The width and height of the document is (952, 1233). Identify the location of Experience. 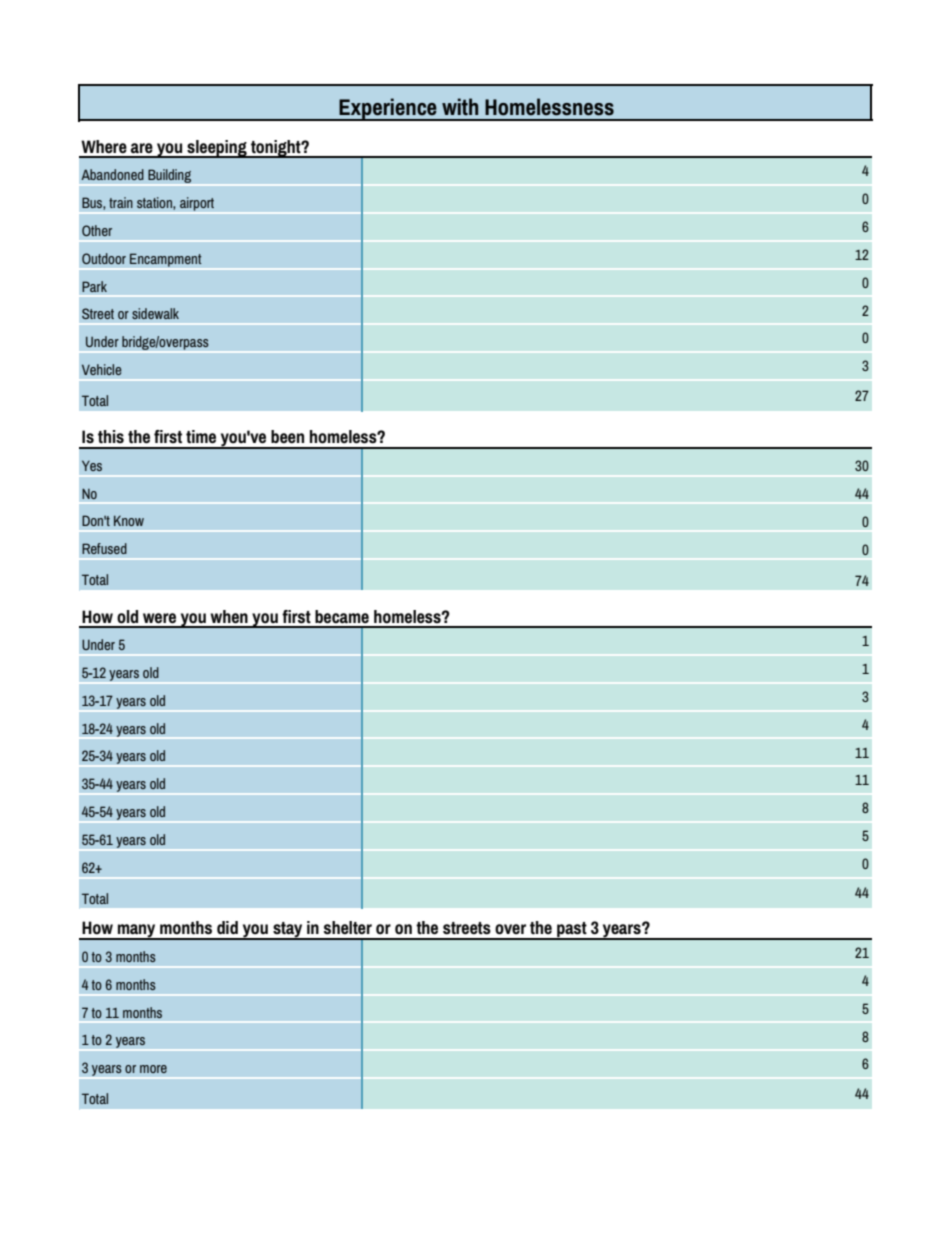
(388, 109).
